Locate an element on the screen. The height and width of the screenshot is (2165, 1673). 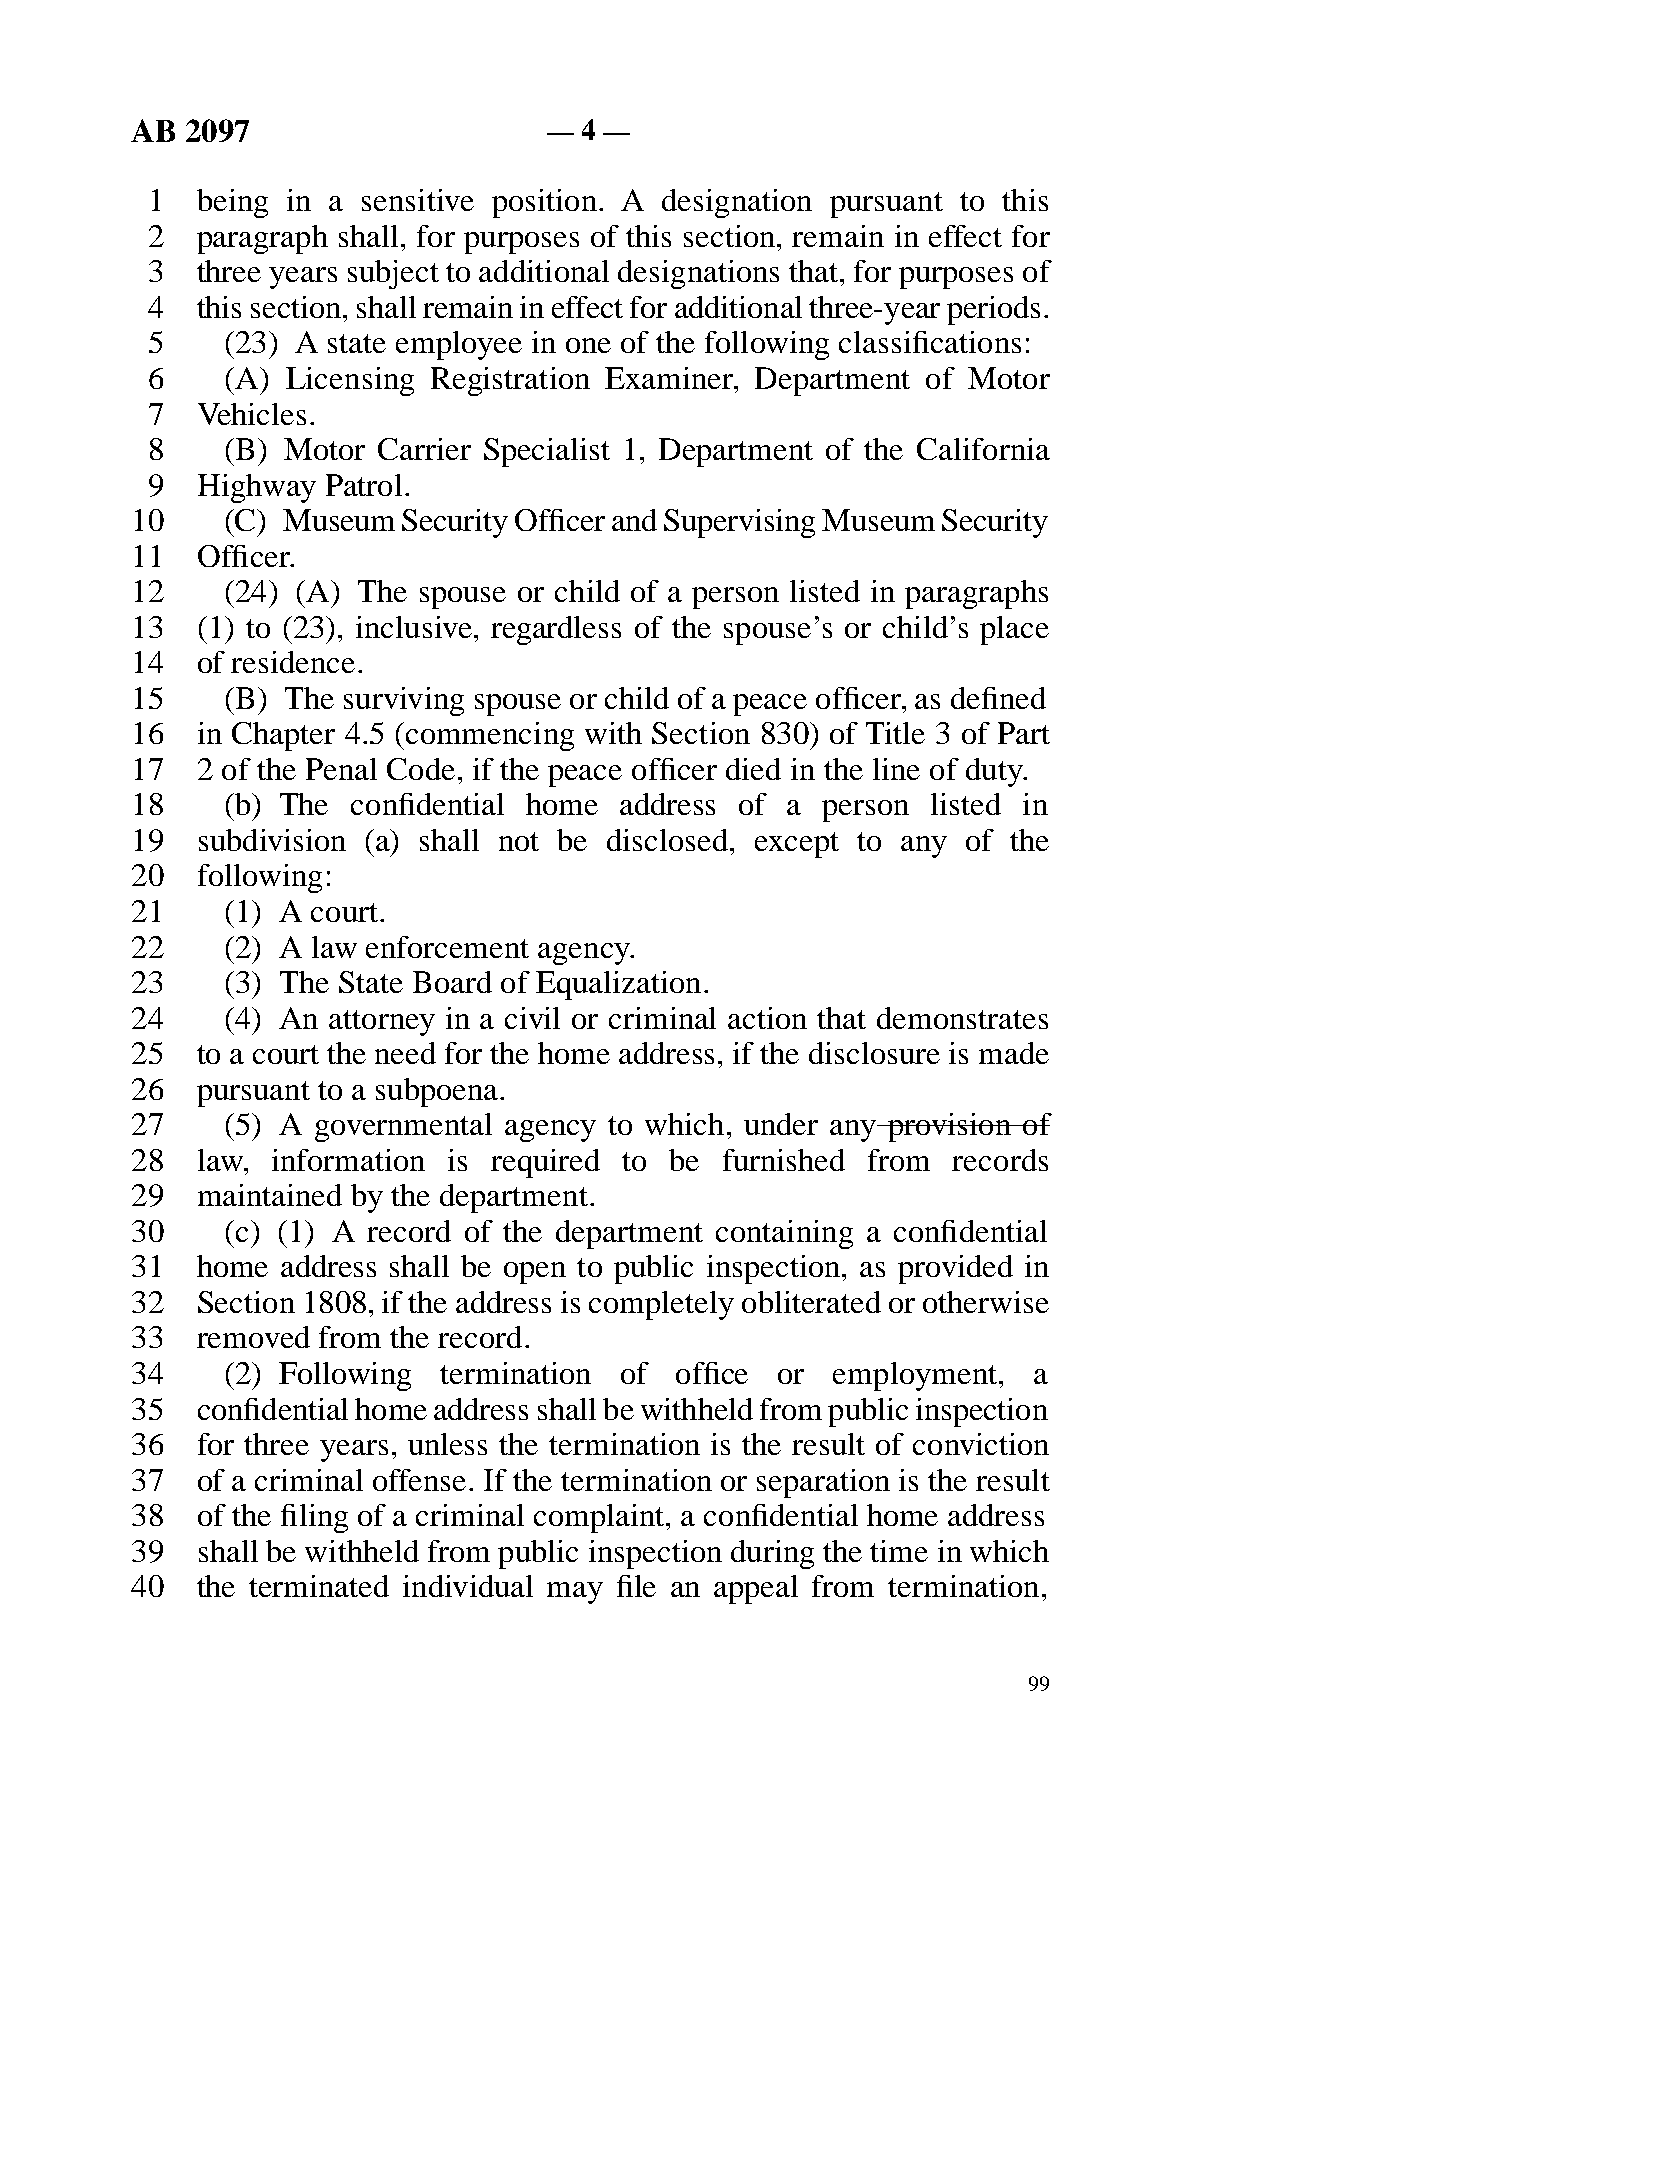
position is located at coordinates (544, 203).
